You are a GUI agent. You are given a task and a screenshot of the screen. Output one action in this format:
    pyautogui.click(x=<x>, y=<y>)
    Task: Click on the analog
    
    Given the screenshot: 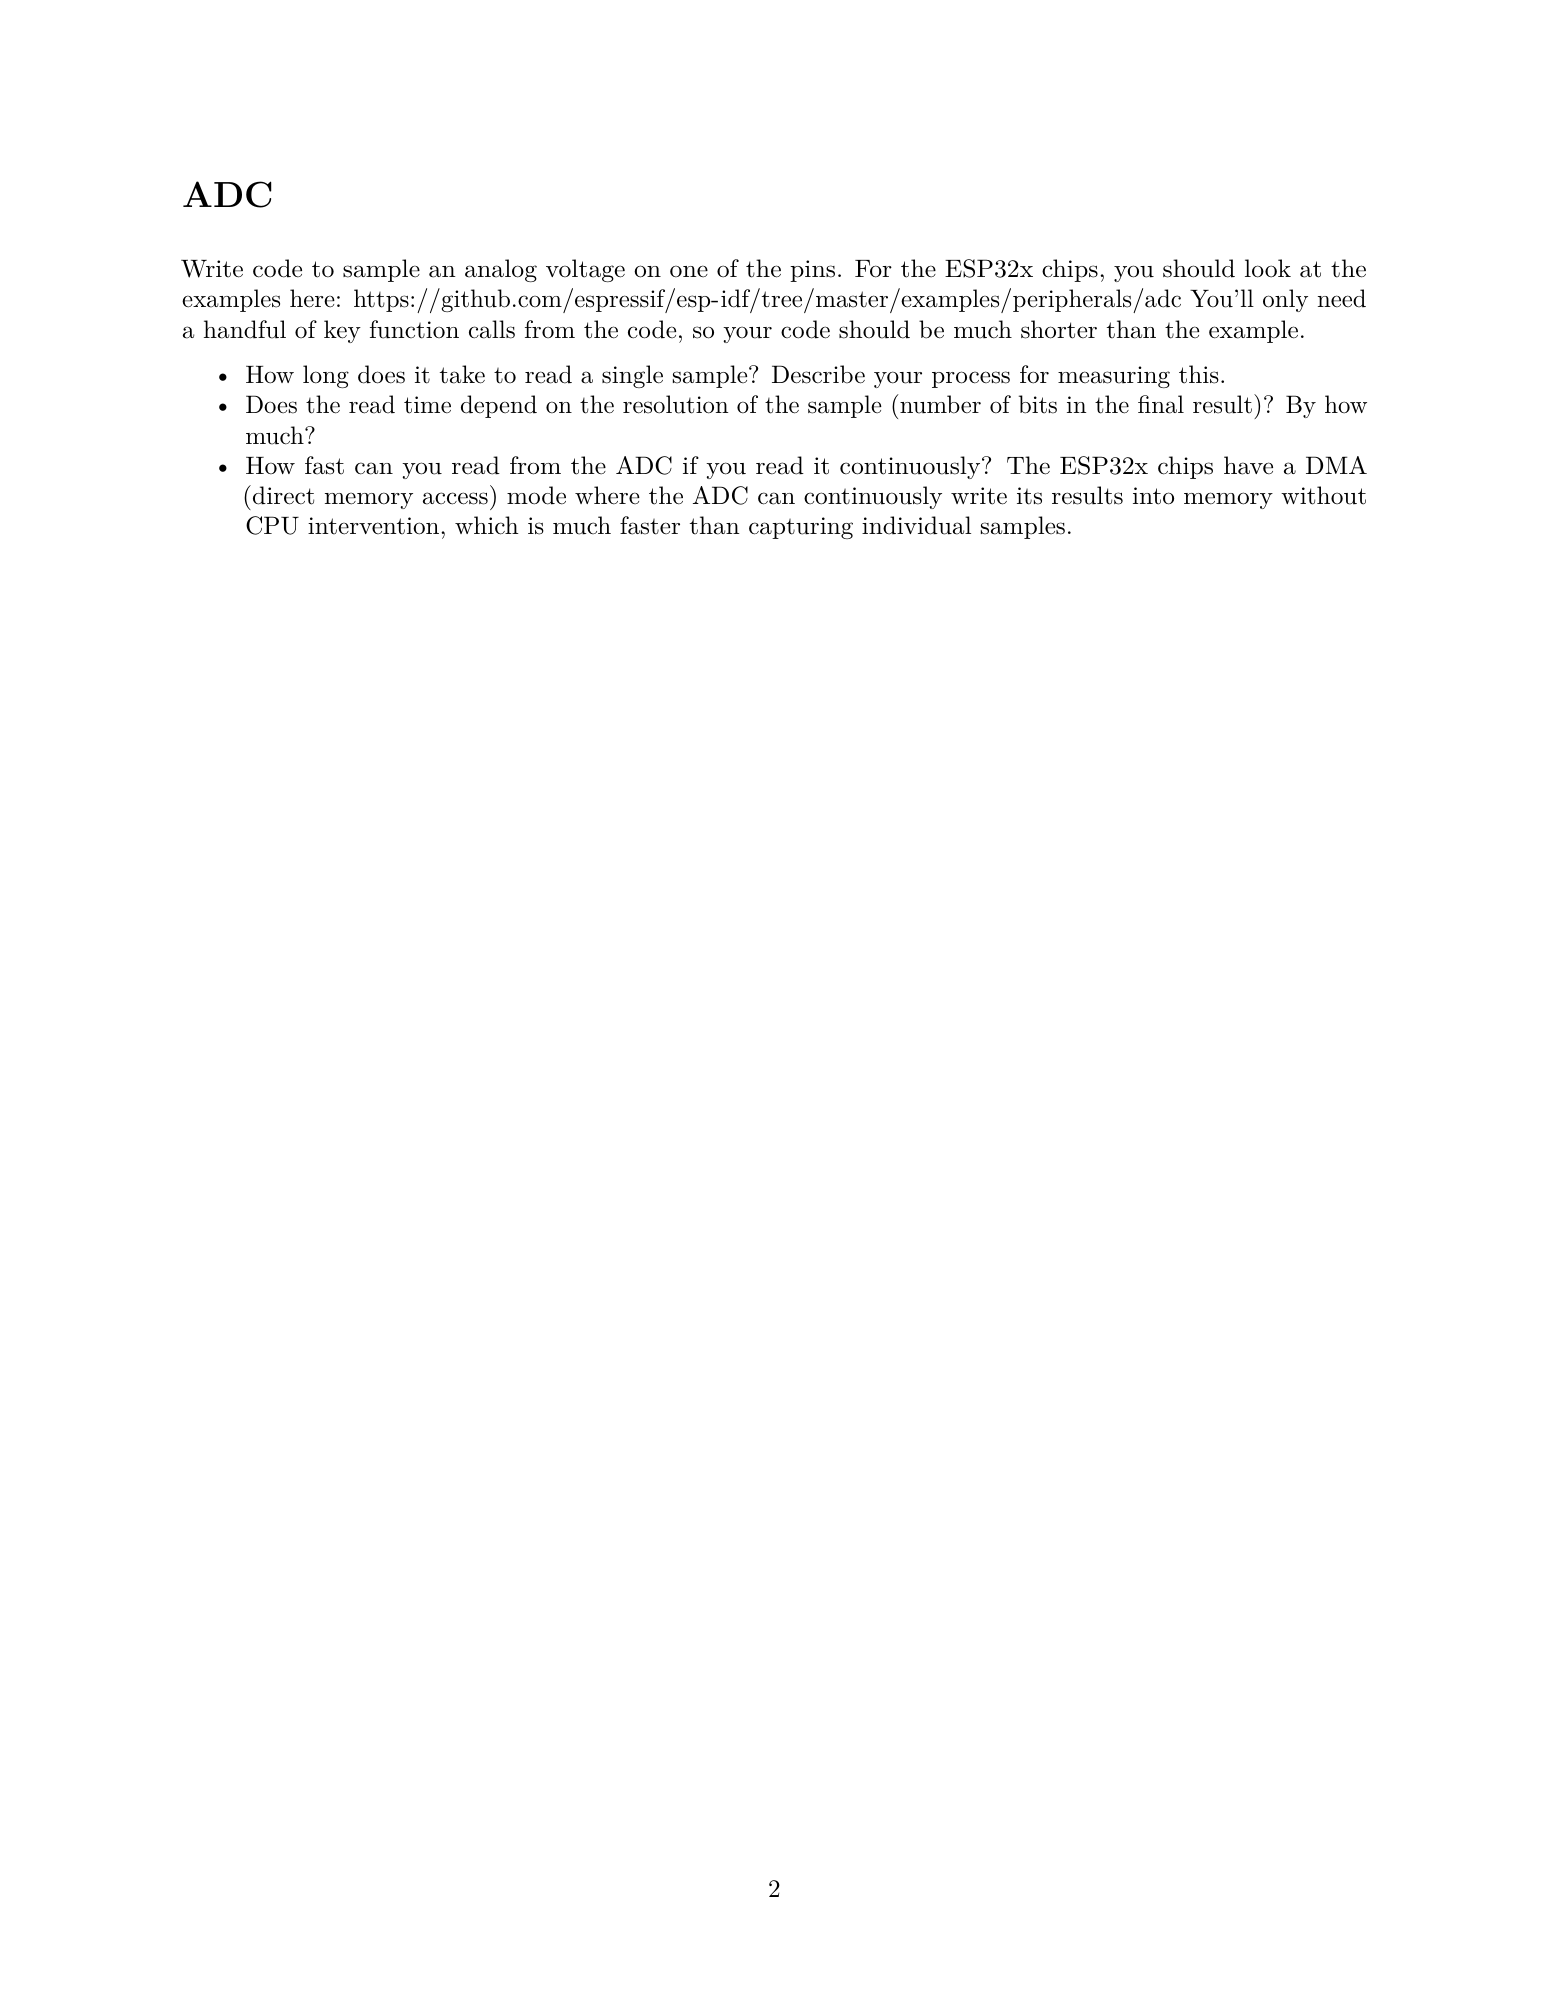 What is the action you would take?
    pyautogui.click(x=501, y=270)
